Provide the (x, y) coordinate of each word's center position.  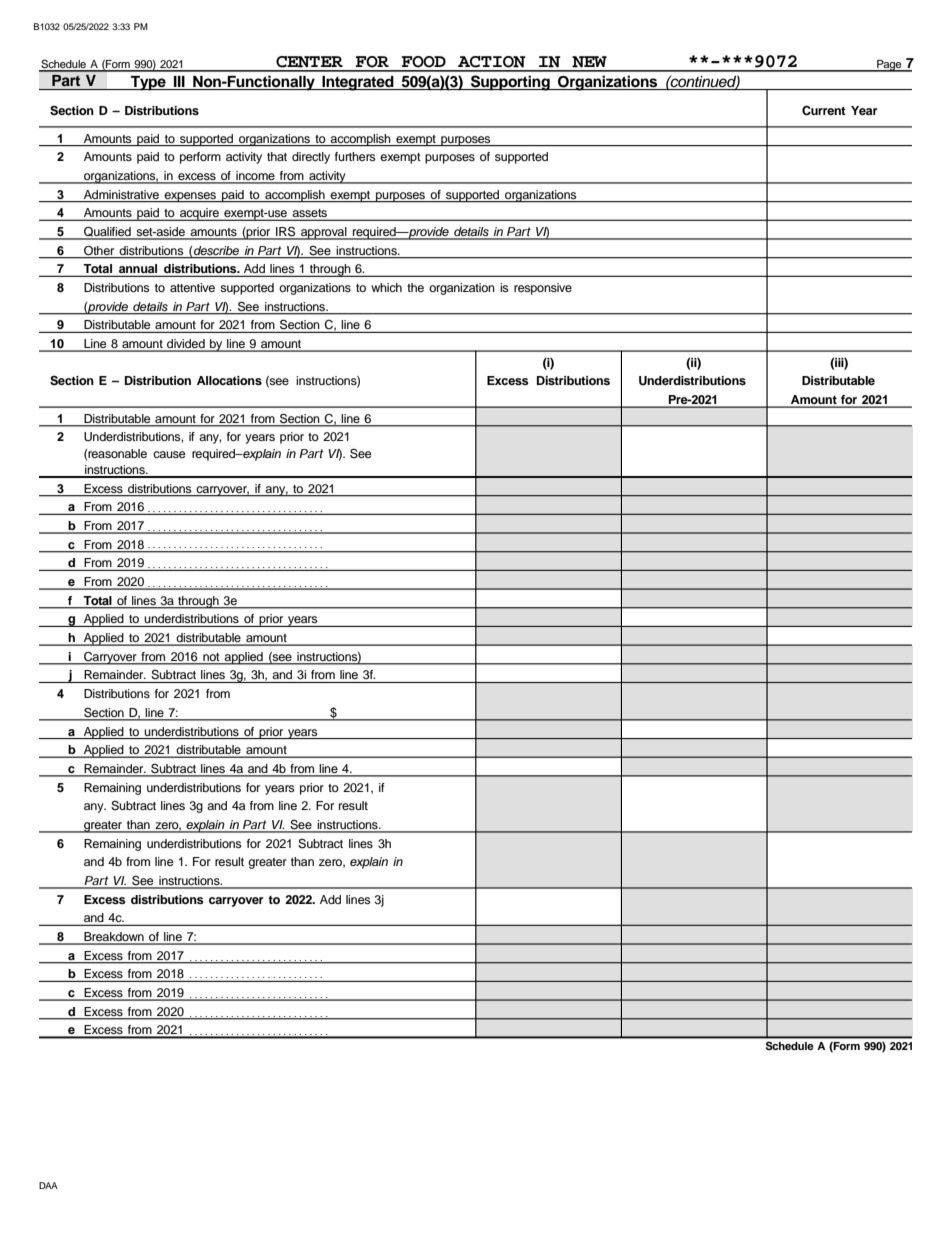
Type (148, 83)
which (386, 287)
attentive (192, 287)
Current (824, 110)
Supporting (510, 83)
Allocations (229, 380)
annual (138, 270)
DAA (48, 1185)
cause (169, 454)
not (211, 657)
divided (186, 345)
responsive (543, 289)
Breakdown (114, 938)
